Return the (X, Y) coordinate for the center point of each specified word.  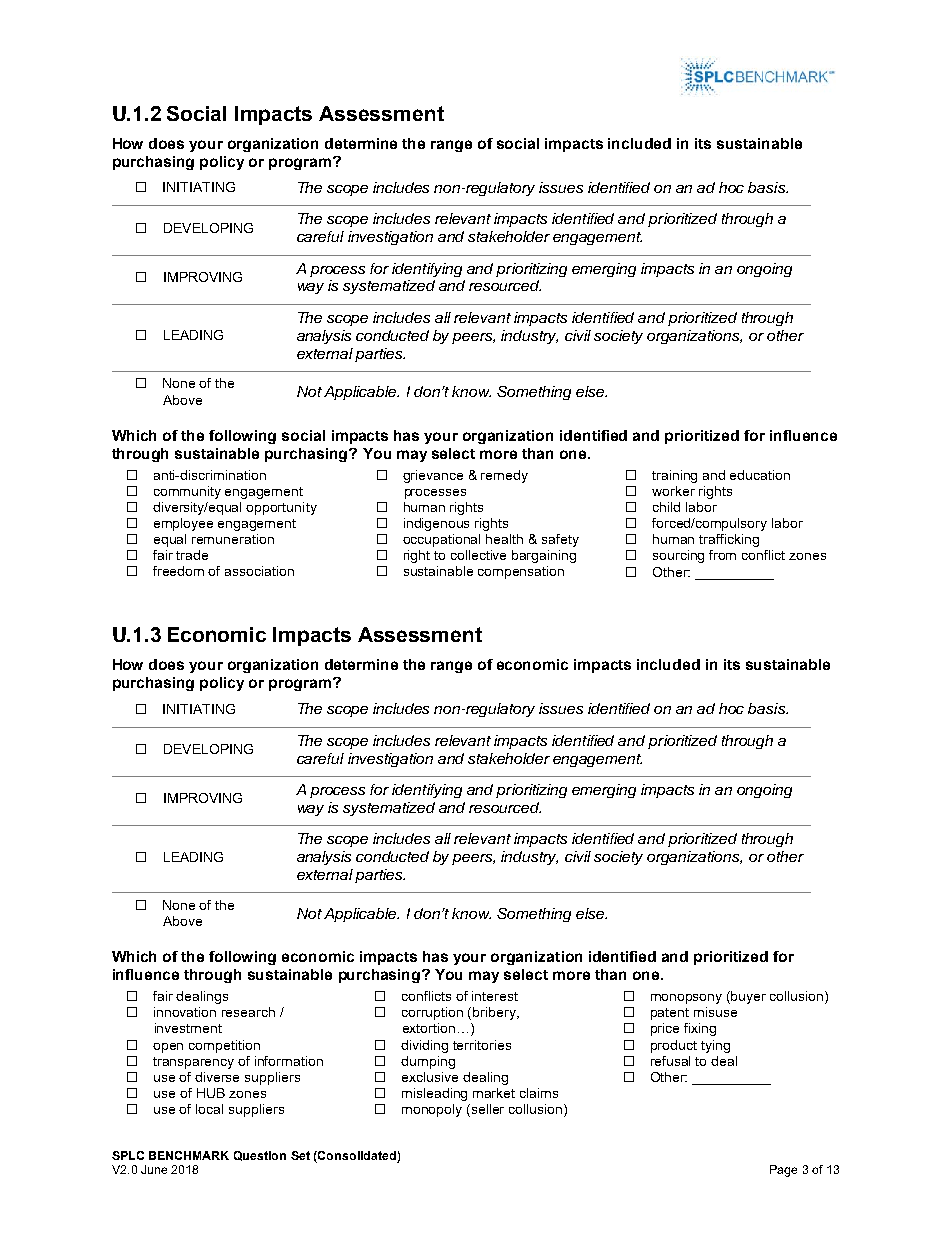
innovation (185, 1012)
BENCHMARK (189, 1155)
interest (495, 996)
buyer (748, 997)
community (187, 492)
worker (673, 491)
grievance (433, 476)
